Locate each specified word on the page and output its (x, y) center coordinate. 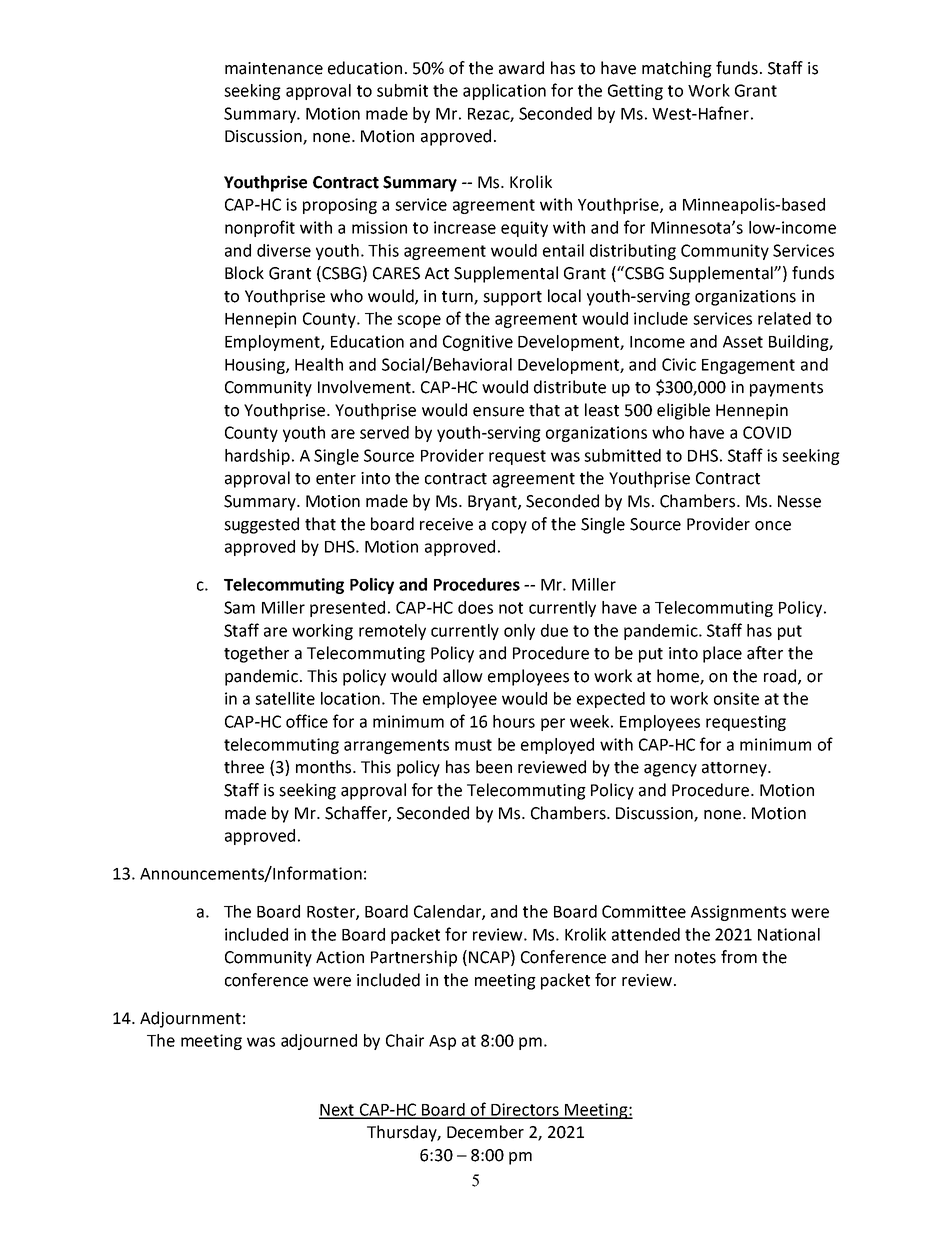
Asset (743, 342)
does (475, 607)
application (504, 92)
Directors (525, 1110)
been (494, 767)
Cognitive (478, 343)
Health (319, 364)
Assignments (738, 913)
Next (338, 1111)
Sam (239, 607)
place (722, 654)
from (739, 957)
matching (677, 69)
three (244, 767)
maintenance (274, 68)
